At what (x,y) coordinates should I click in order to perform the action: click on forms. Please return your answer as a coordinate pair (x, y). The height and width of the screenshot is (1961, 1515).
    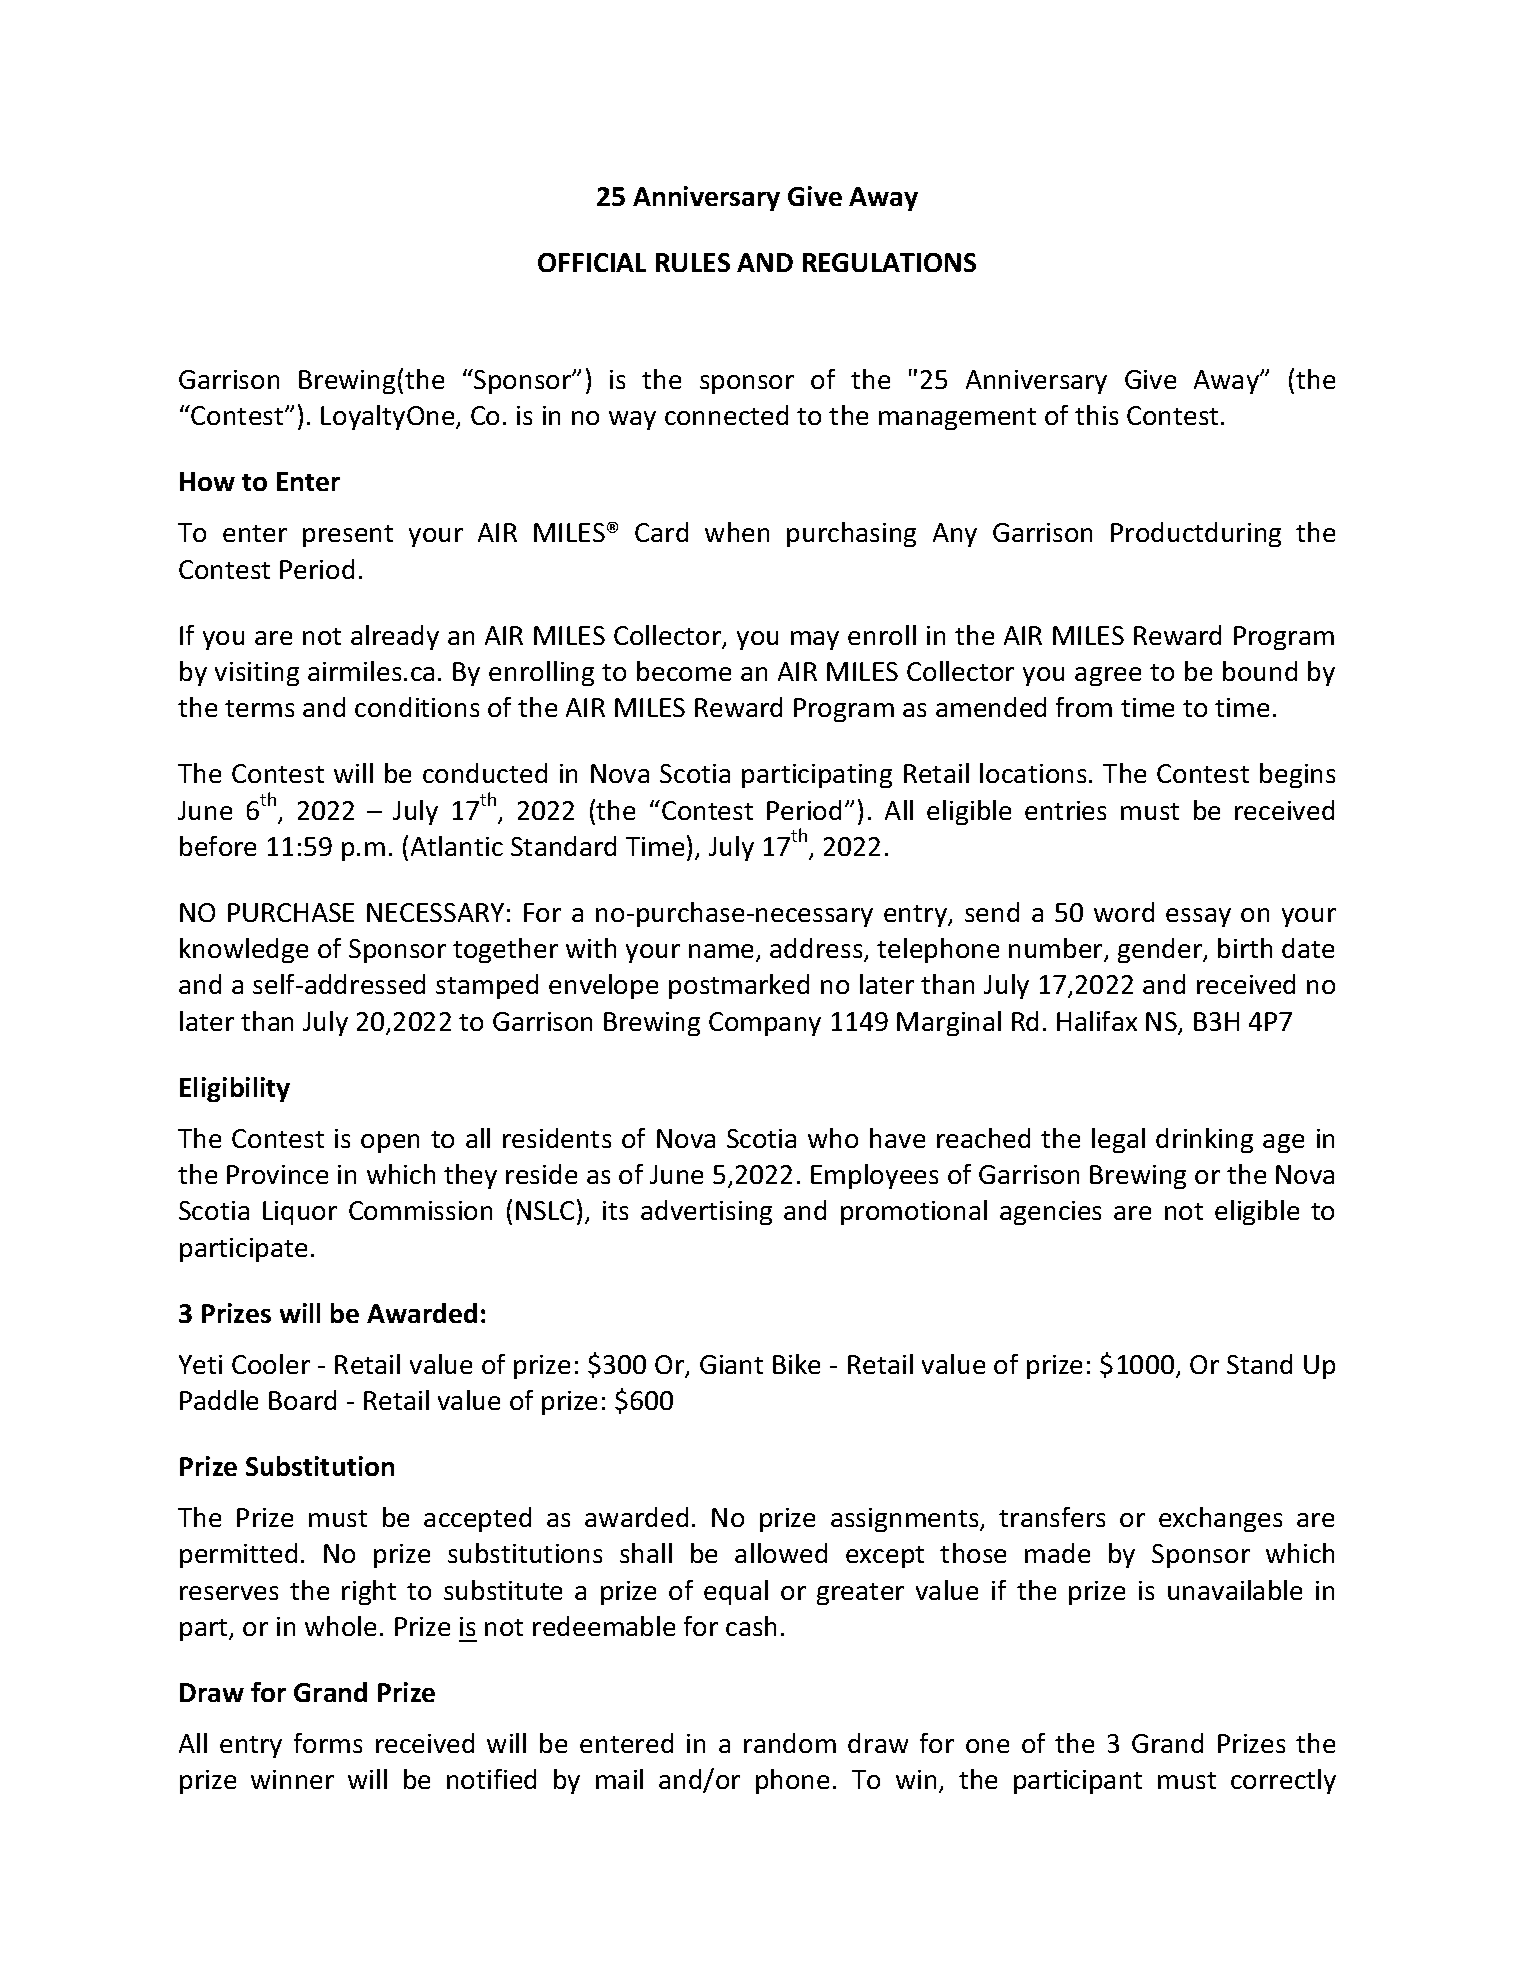
    Looking at the image, I should click on (328, 1743).
